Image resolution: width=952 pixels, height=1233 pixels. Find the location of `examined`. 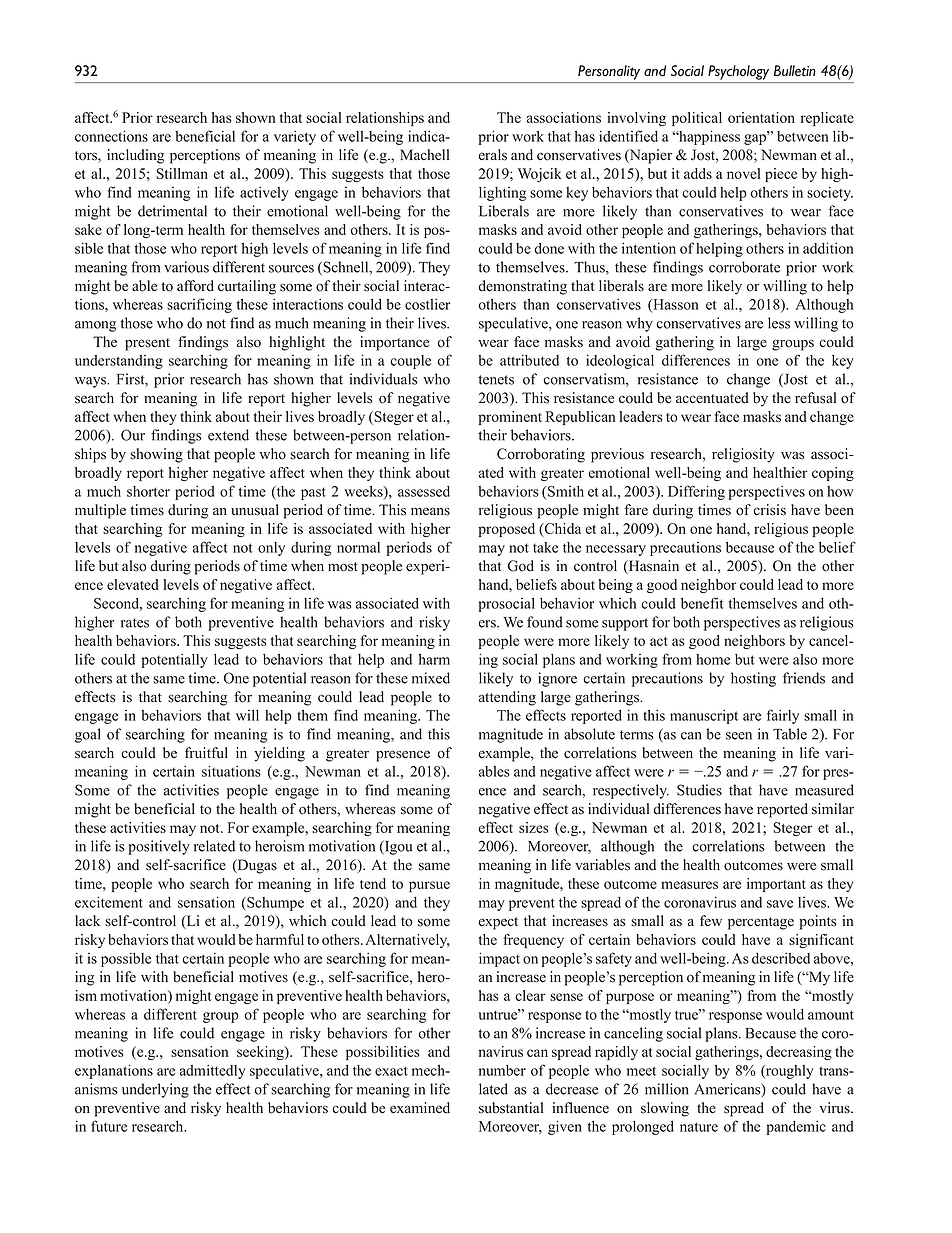

examined is located at coordinates (420, 1108).
